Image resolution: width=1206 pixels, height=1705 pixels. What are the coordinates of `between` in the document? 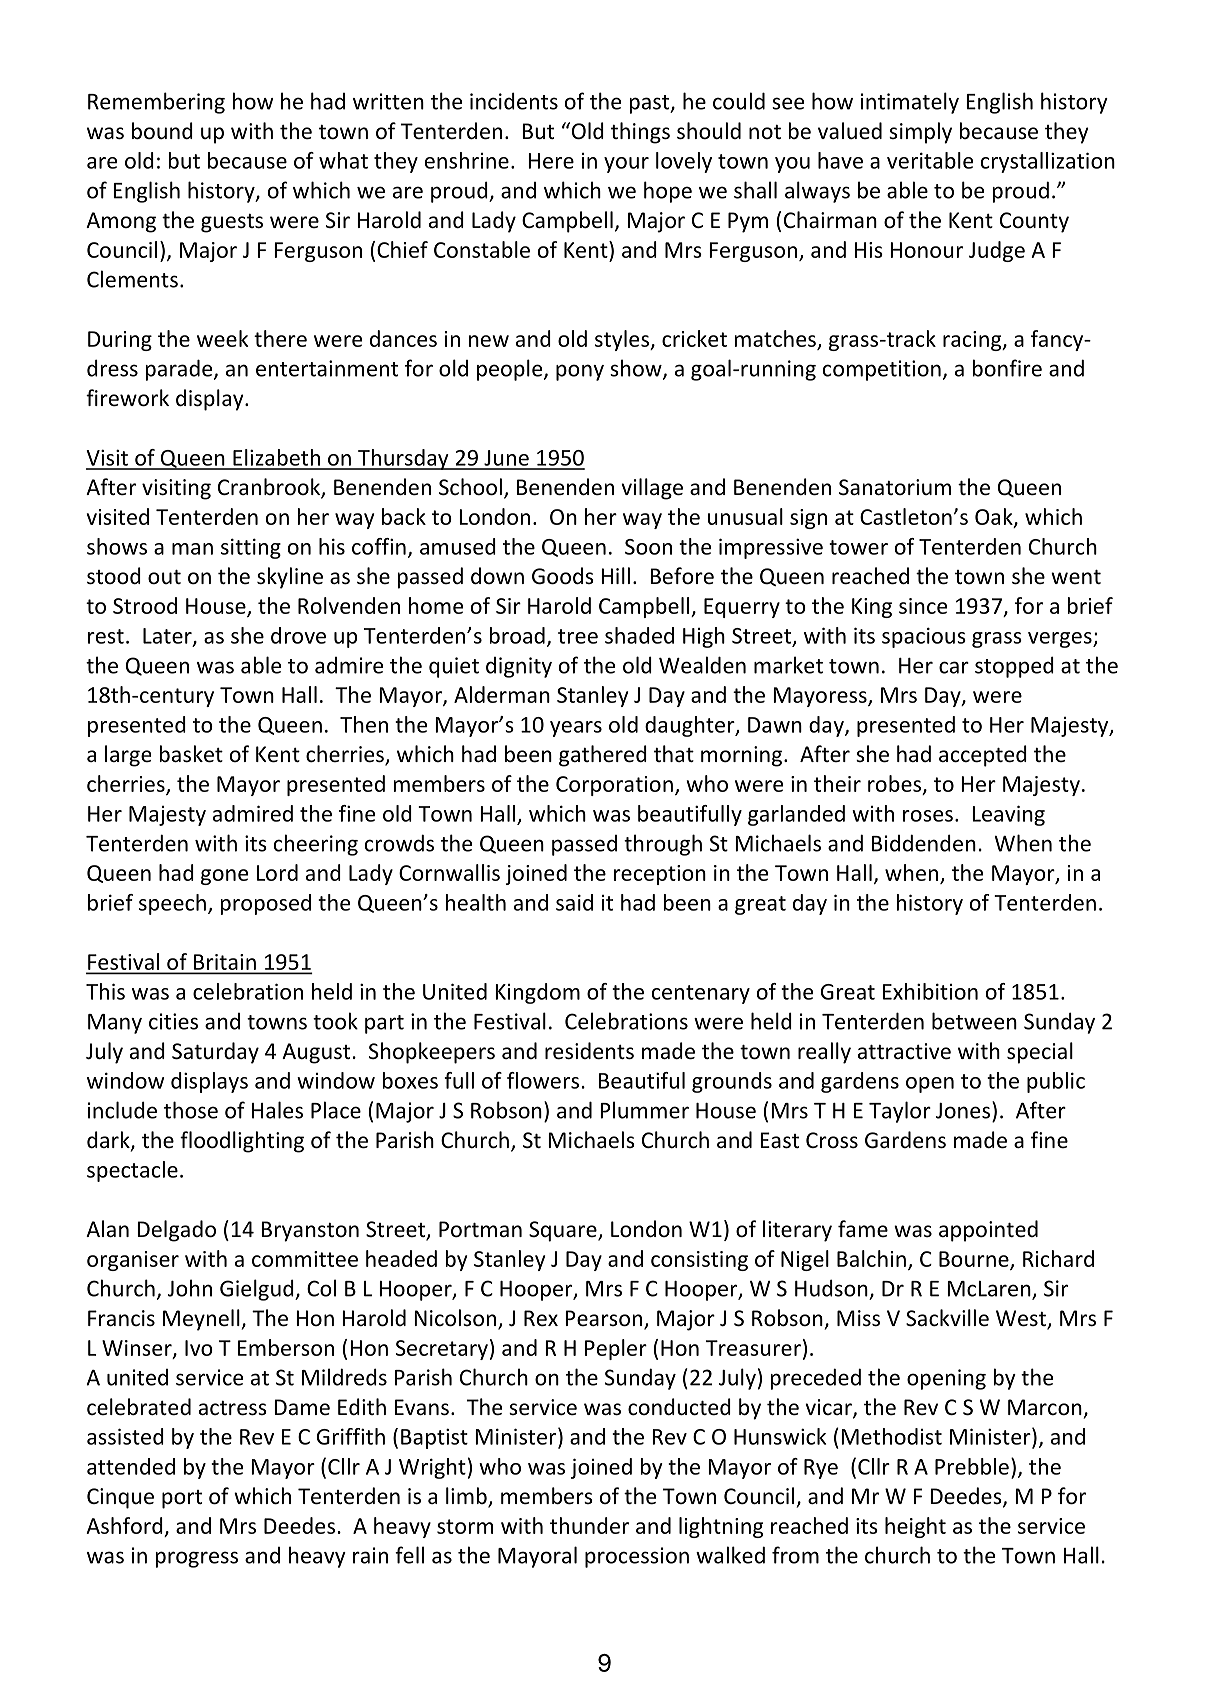 It's located at (974, 1021).
